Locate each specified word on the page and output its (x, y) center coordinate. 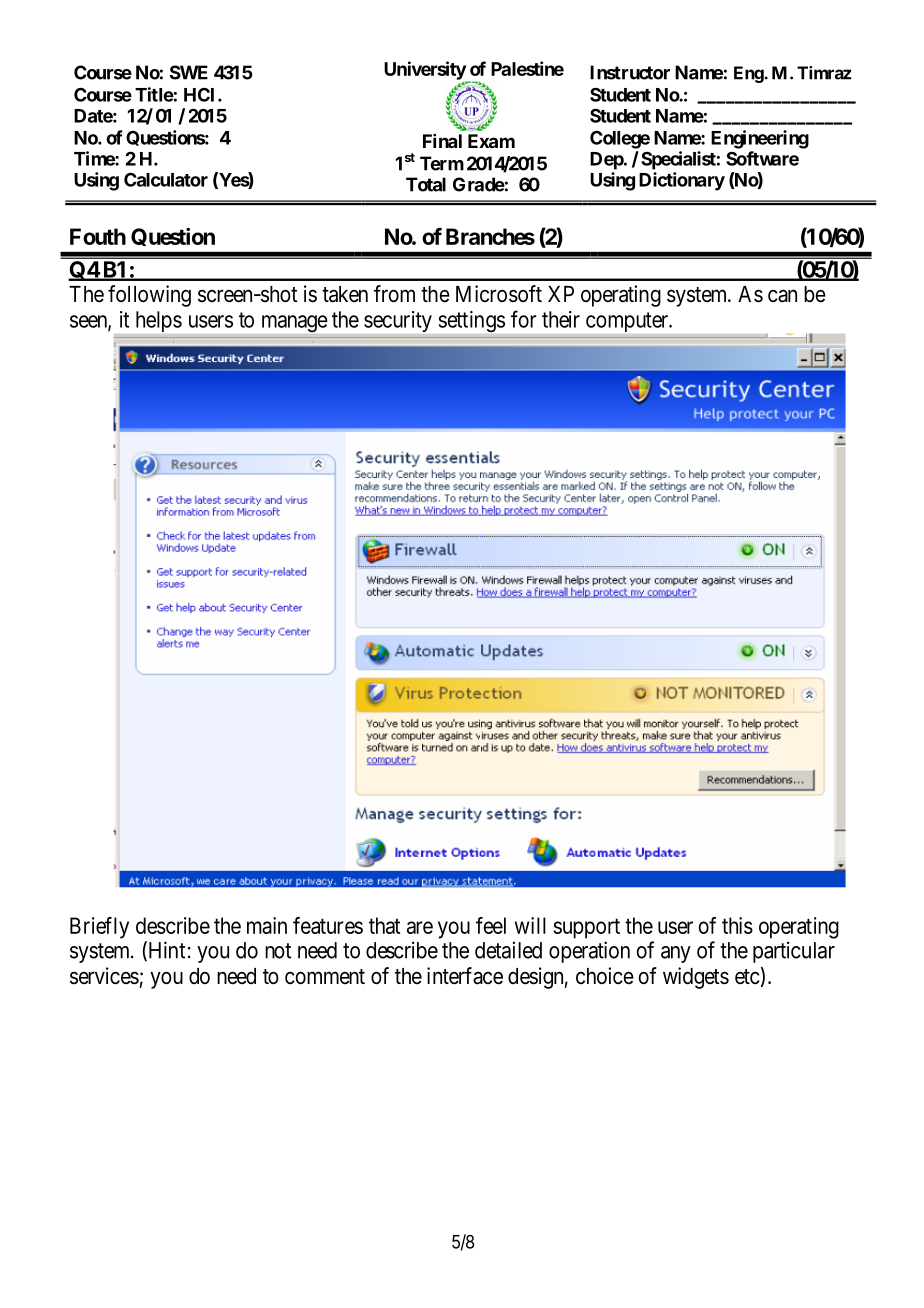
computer (628, 322)
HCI (201, 95)
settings (472, 321)
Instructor (630, 72)
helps (159, 321)
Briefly (99, 928)
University (425, 71)
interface (465, 976)
